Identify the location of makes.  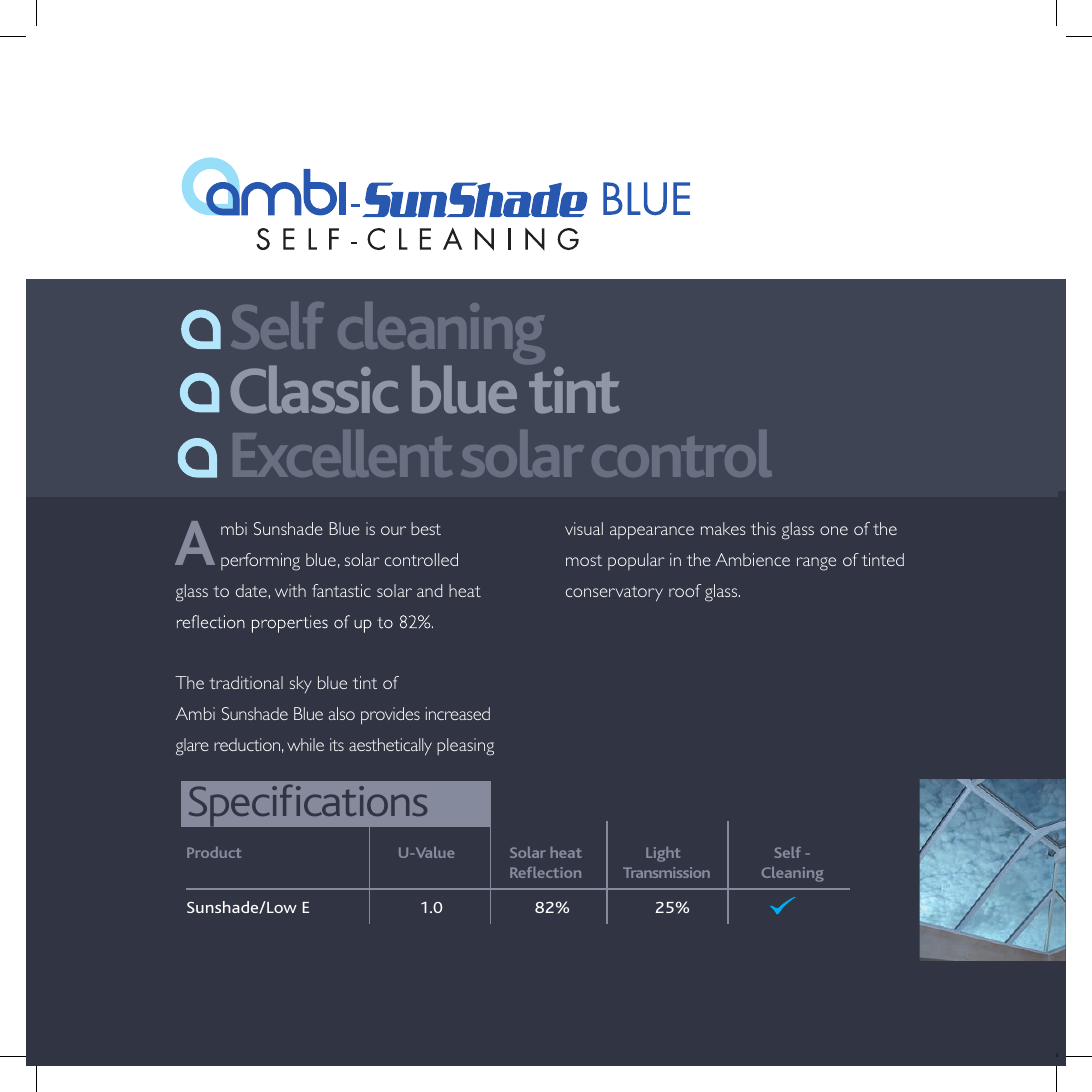
(723, 528).
